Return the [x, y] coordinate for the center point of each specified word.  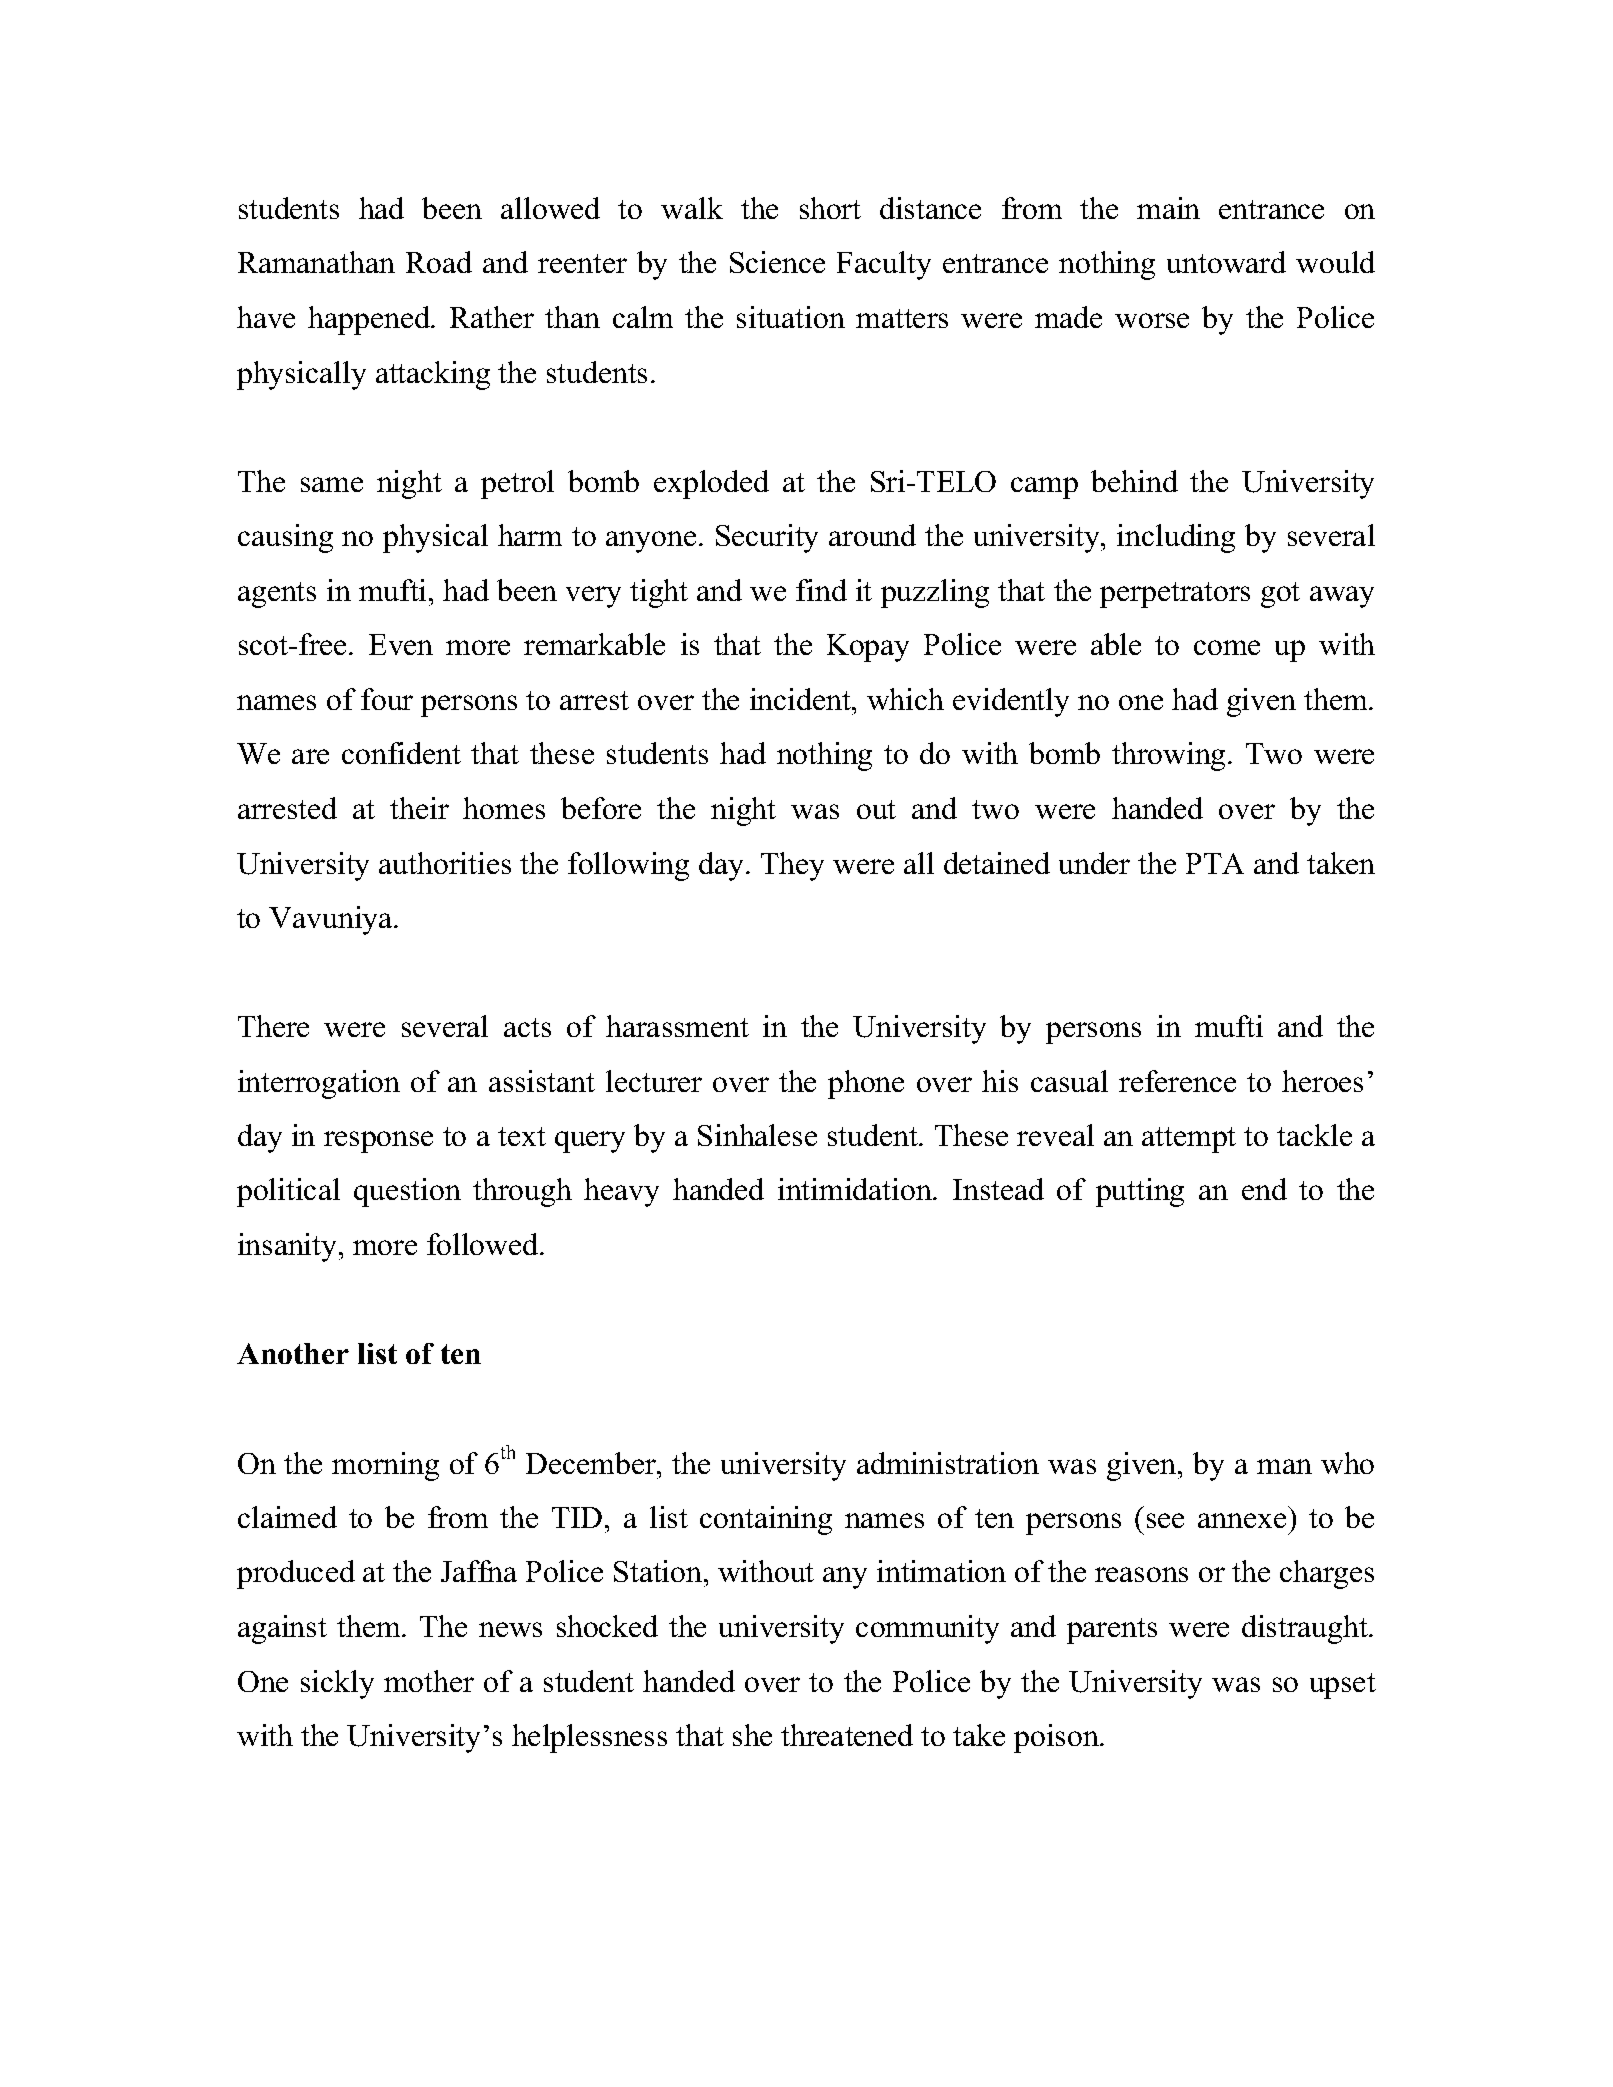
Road [439, 262]
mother [429, 1681]
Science [777, 262]
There [273, 1026]
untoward [1226, 262]
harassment [677, 1026]
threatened [847, 1735]
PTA [1215, 863]
